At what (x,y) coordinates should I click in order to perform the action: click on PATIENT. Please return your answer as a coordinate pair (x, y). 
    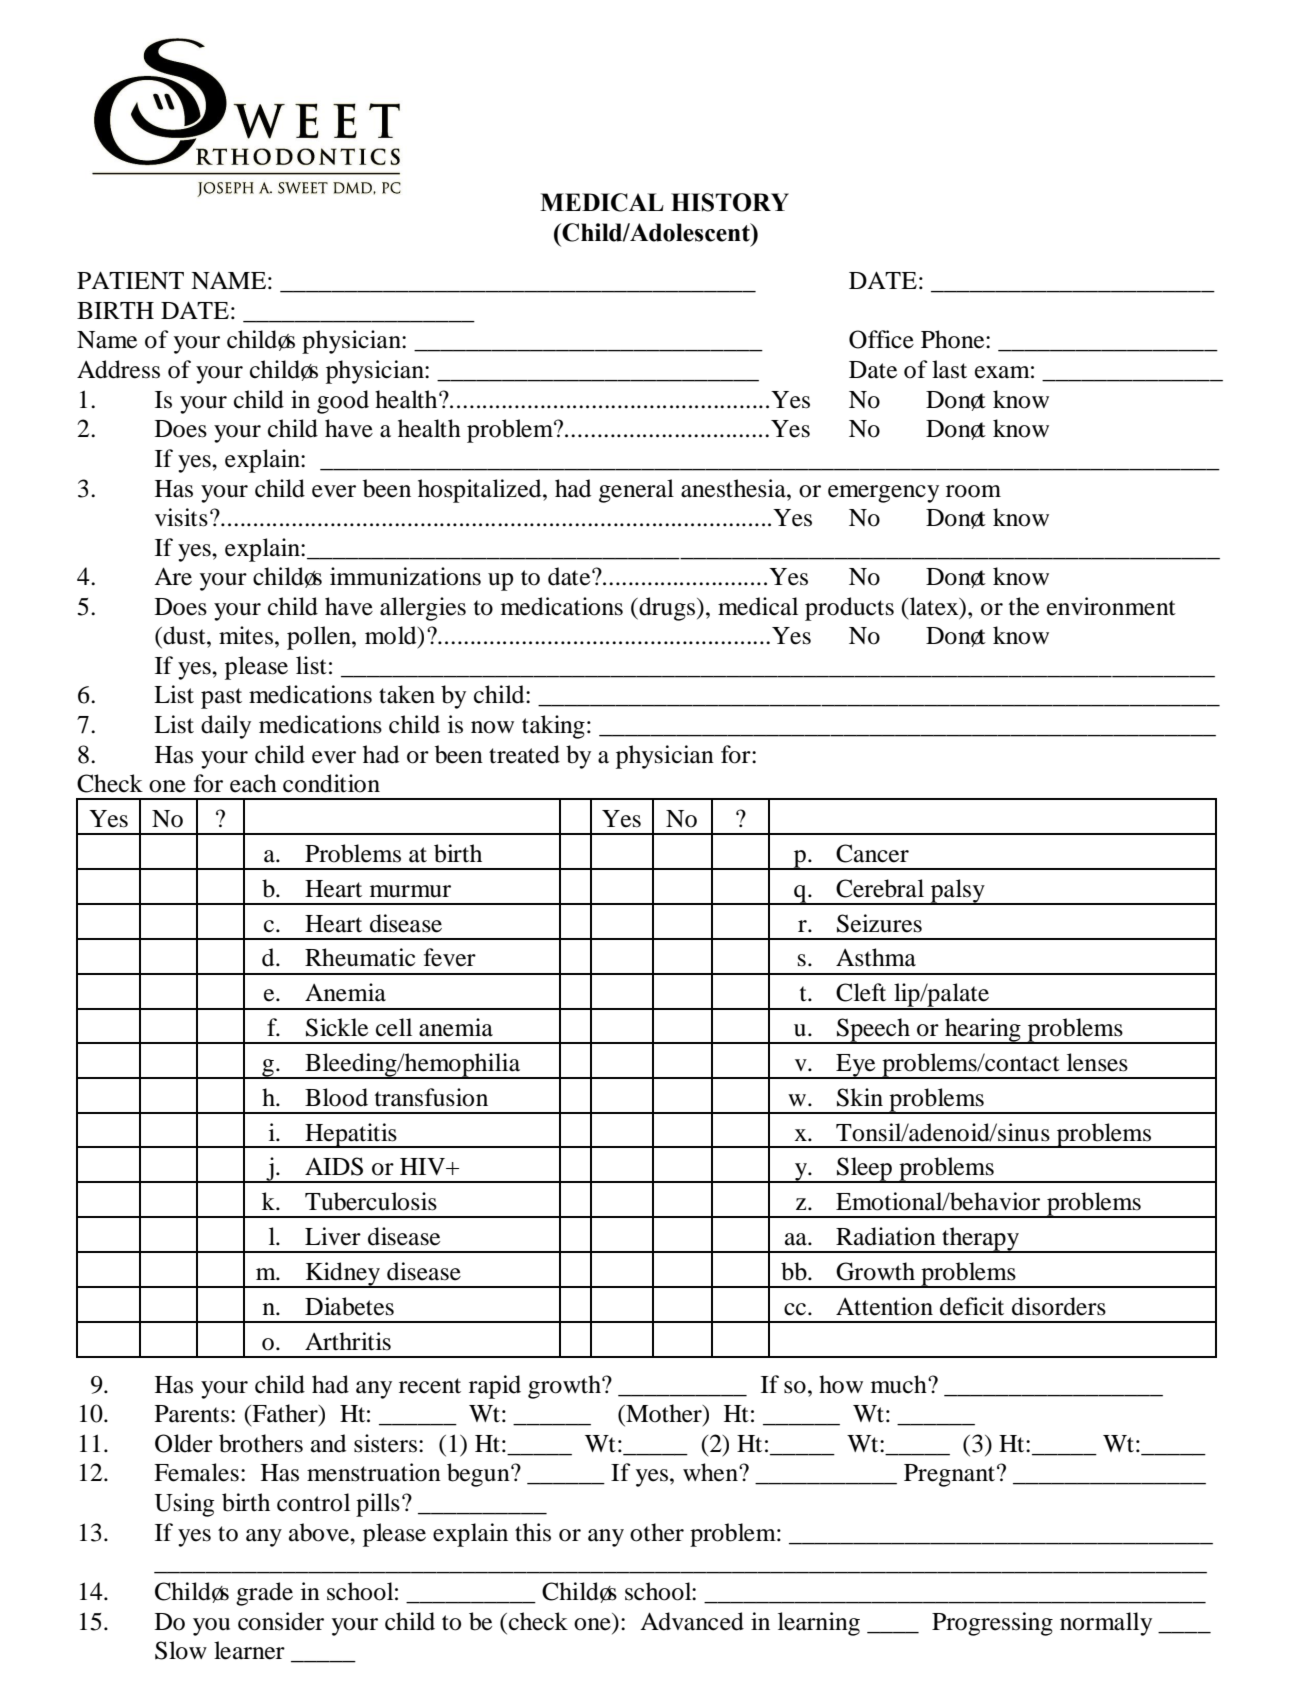
    Looking at the image, I should click on (130, 280).
